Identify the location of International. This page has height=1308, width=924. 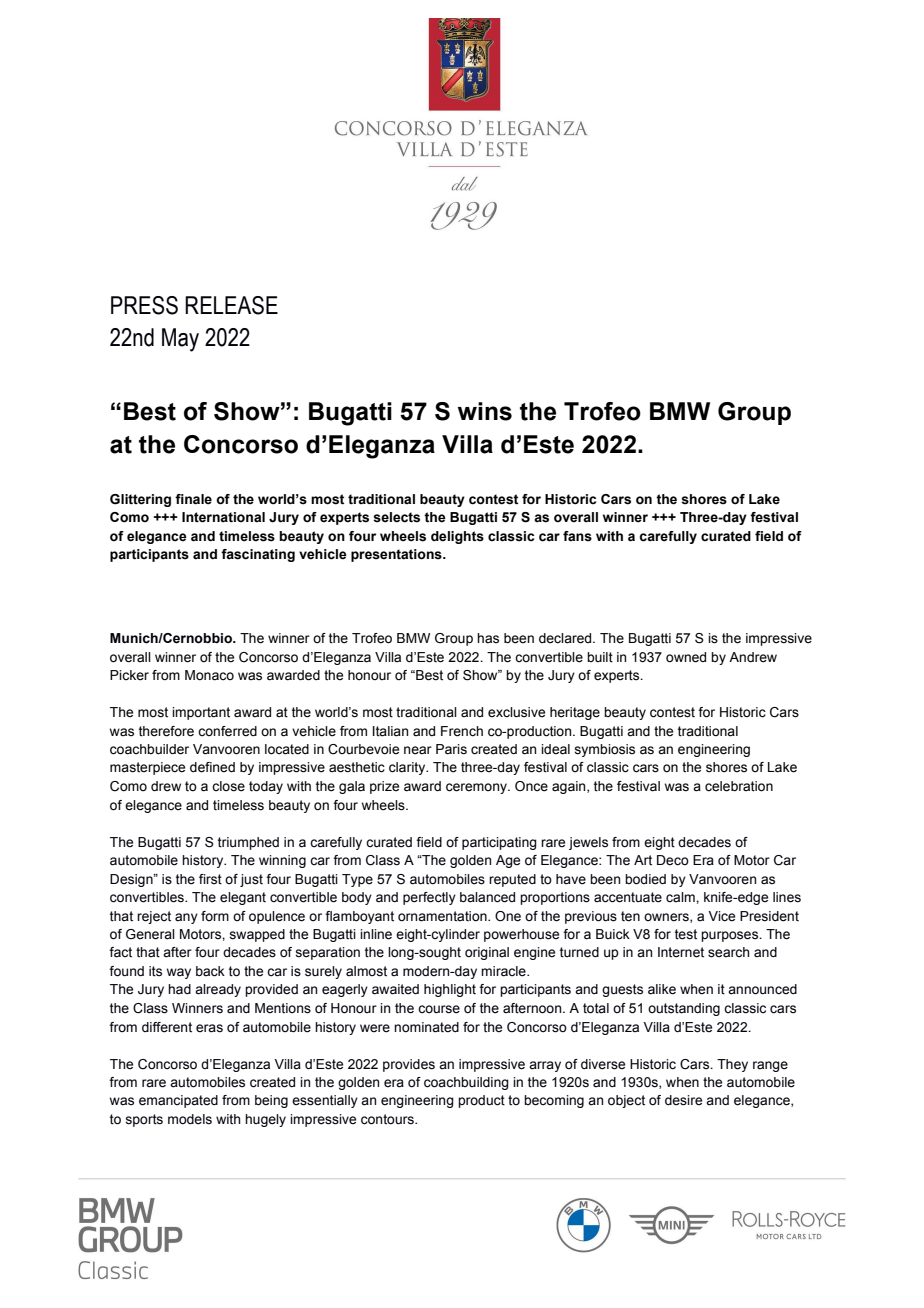
(223, 517).
